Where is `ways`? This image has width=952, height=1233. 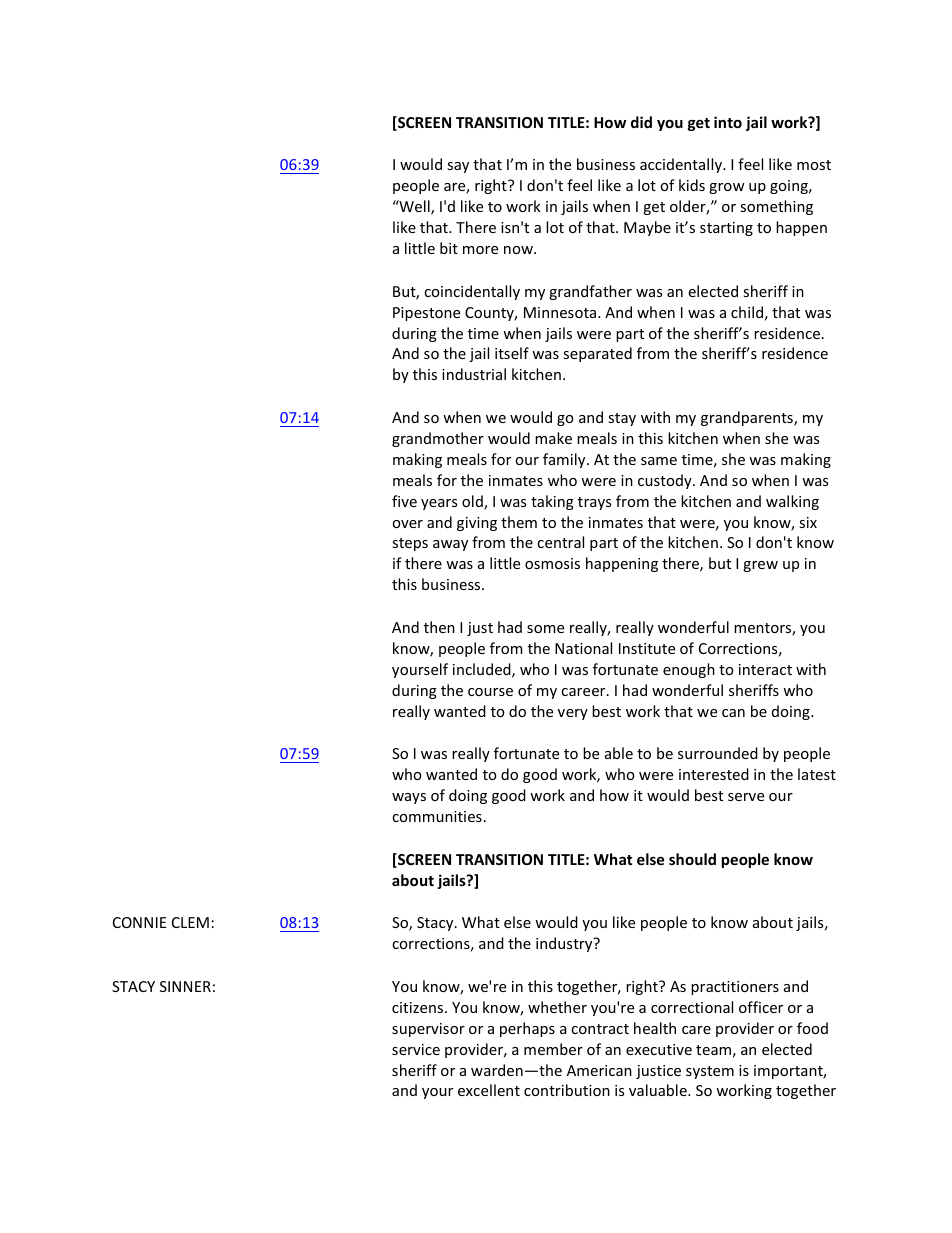
ways is located at coordinates (409, 798).
